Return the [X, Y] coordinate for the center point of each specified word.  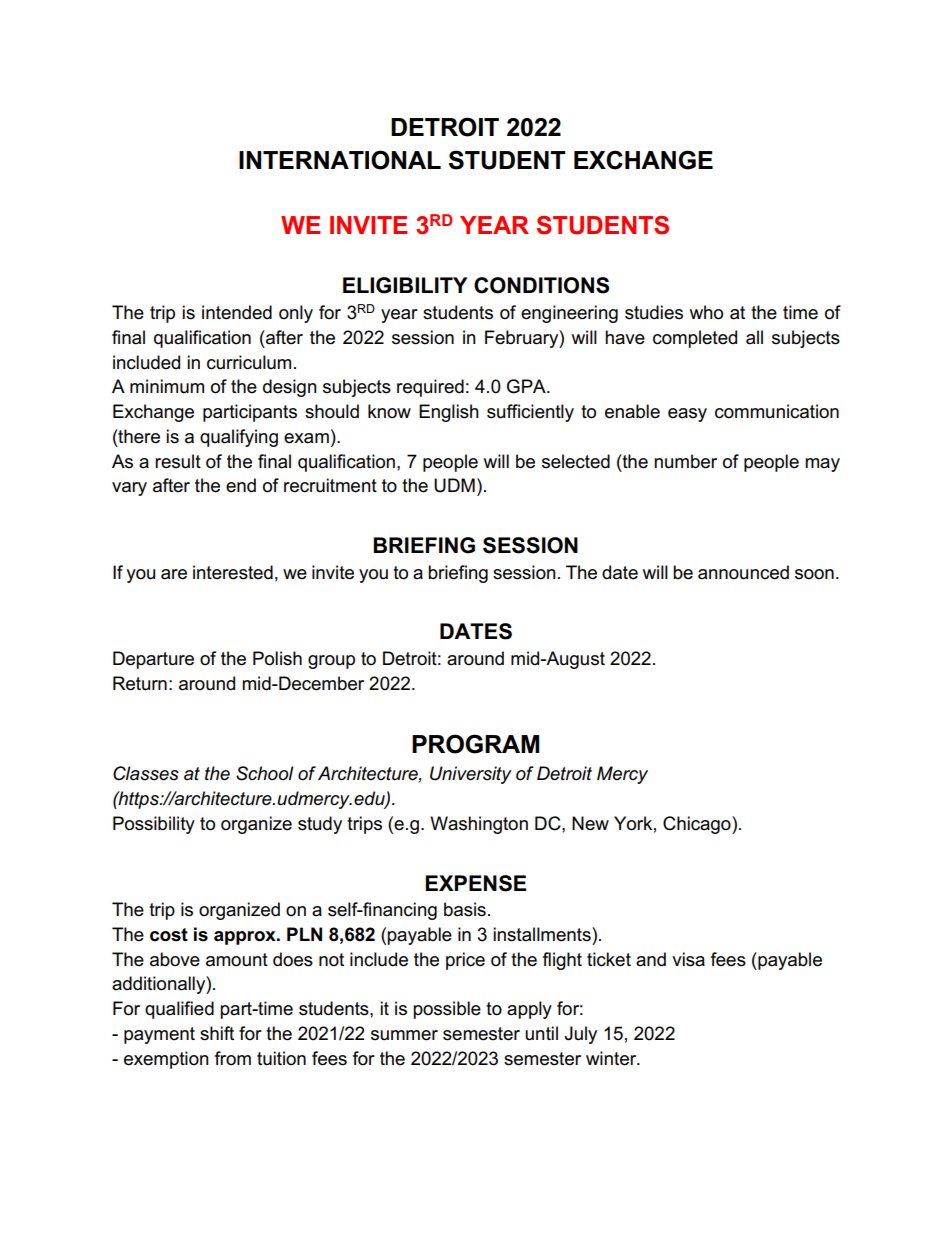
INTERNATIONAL [340, 160]
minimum [167, 386]
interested [233, 572]
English [449, 413]
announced [743, 572]
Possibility [154, 825]
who [706, 312]
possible [447, 1010]
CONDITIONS [541, 285]
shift [217, 1033]
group [331, 662]
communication [777, 411]
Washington [479, 825]
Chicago [698, 825]
